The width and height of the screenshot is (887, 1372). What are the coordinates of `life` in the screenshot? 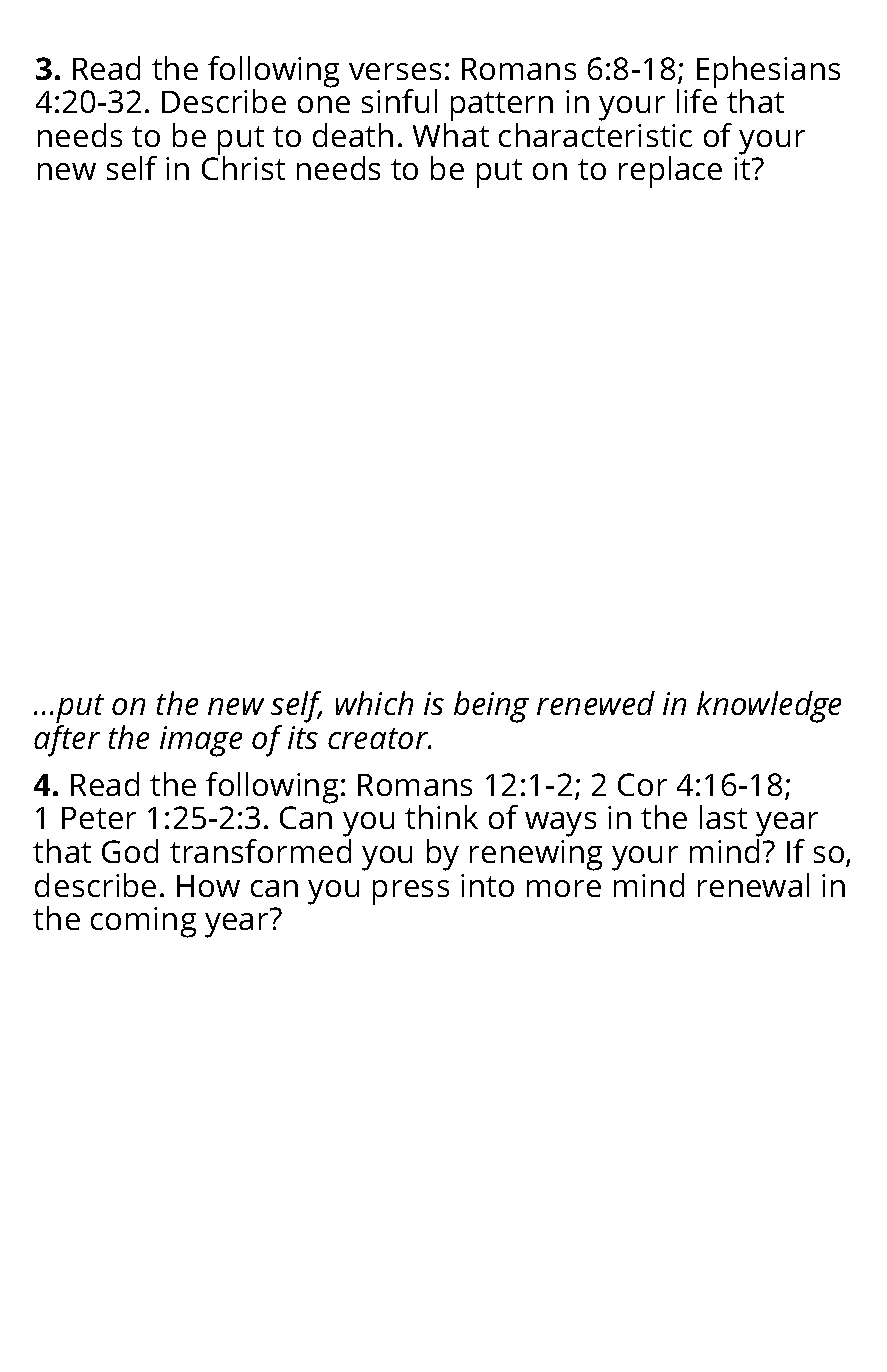 It's located at (697, 100).
